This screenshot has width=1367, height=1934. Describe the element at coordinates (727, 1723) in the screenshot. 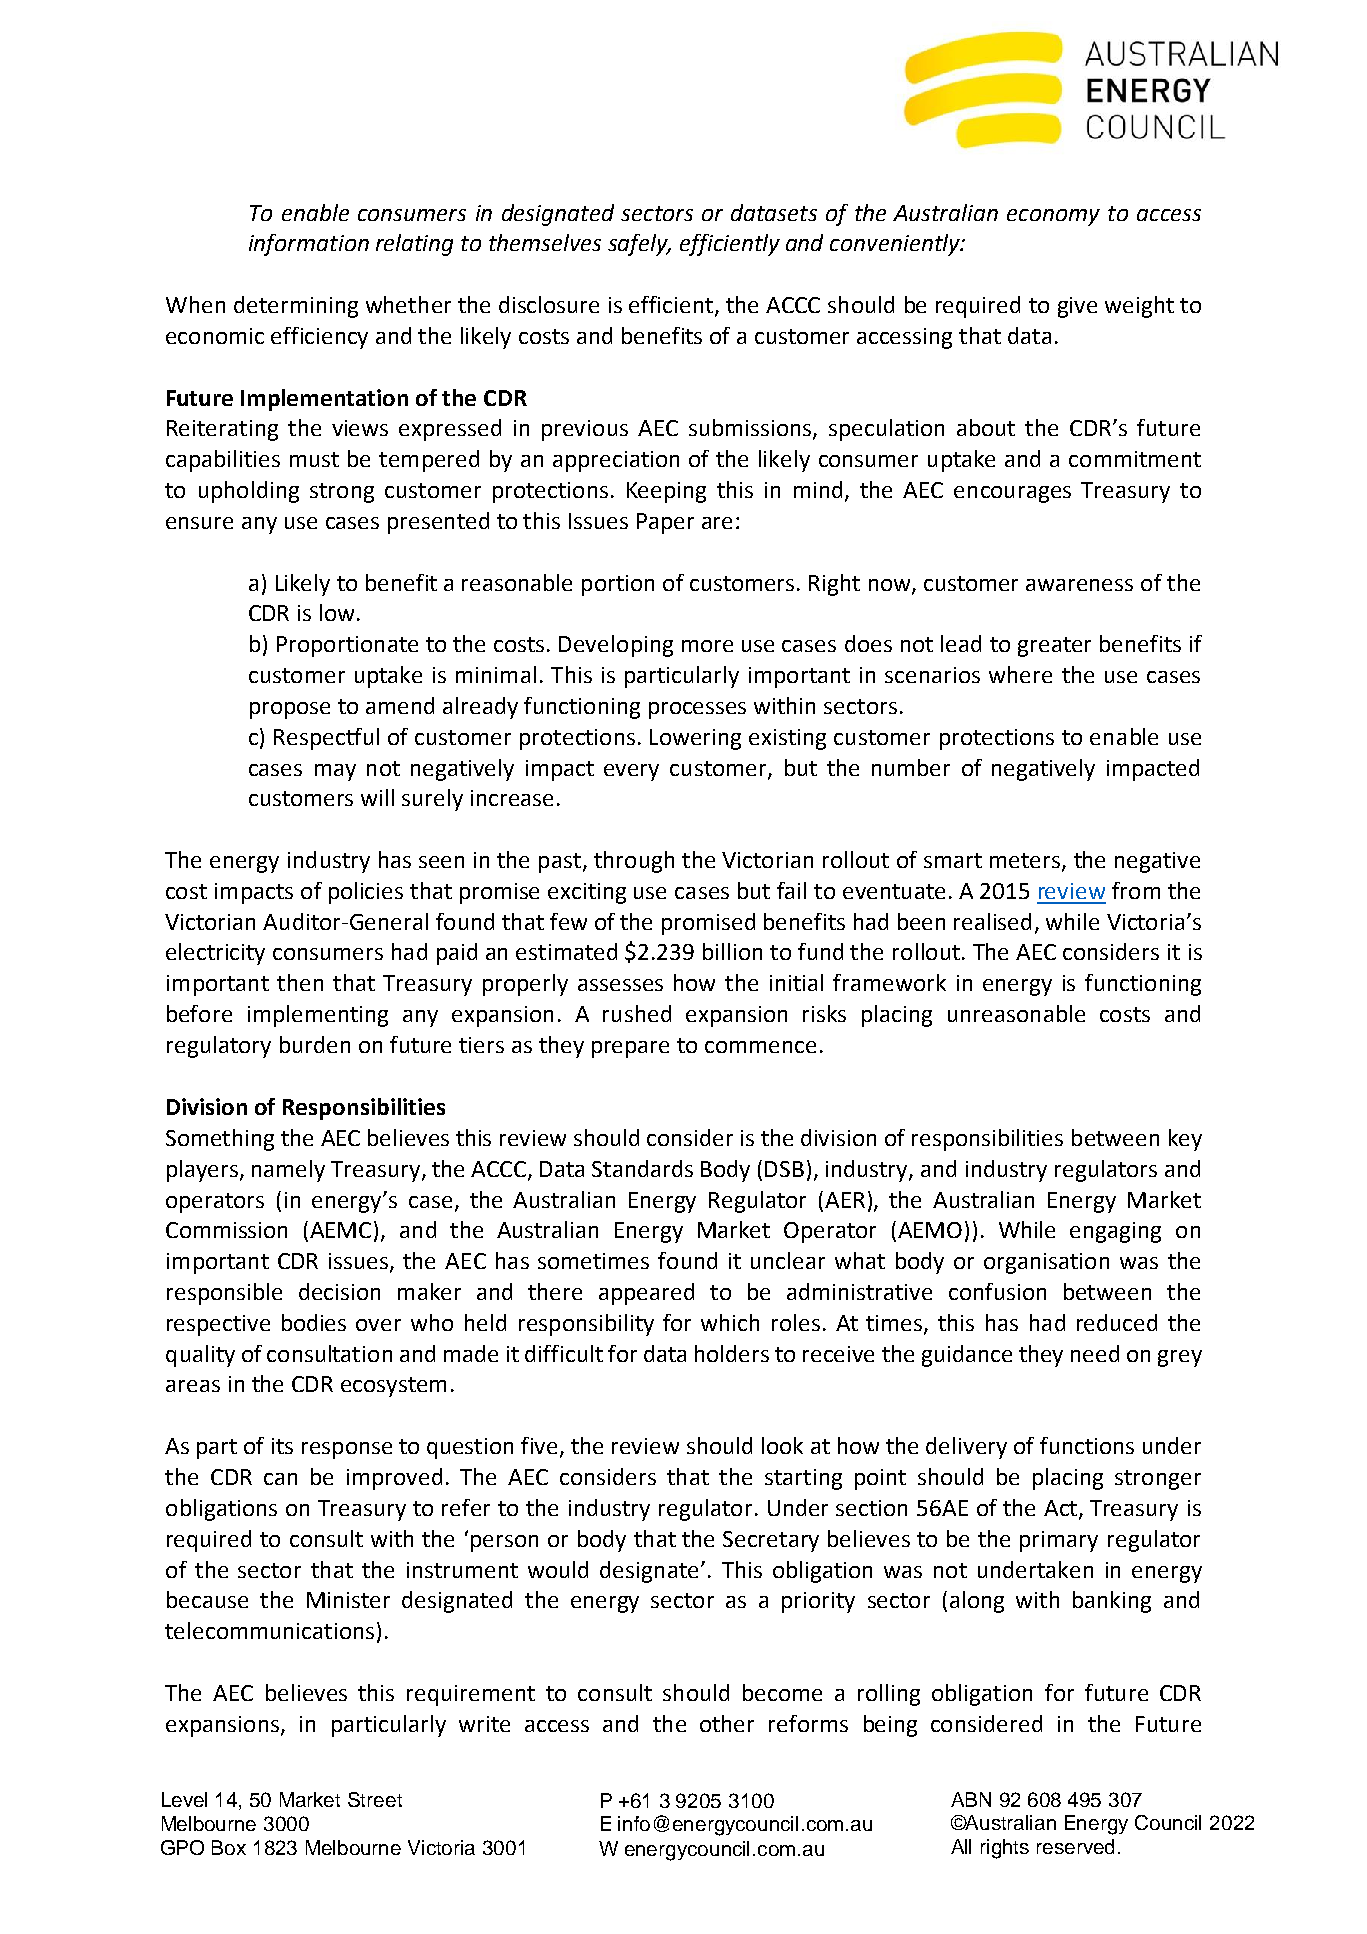

I see `other` at that location.
